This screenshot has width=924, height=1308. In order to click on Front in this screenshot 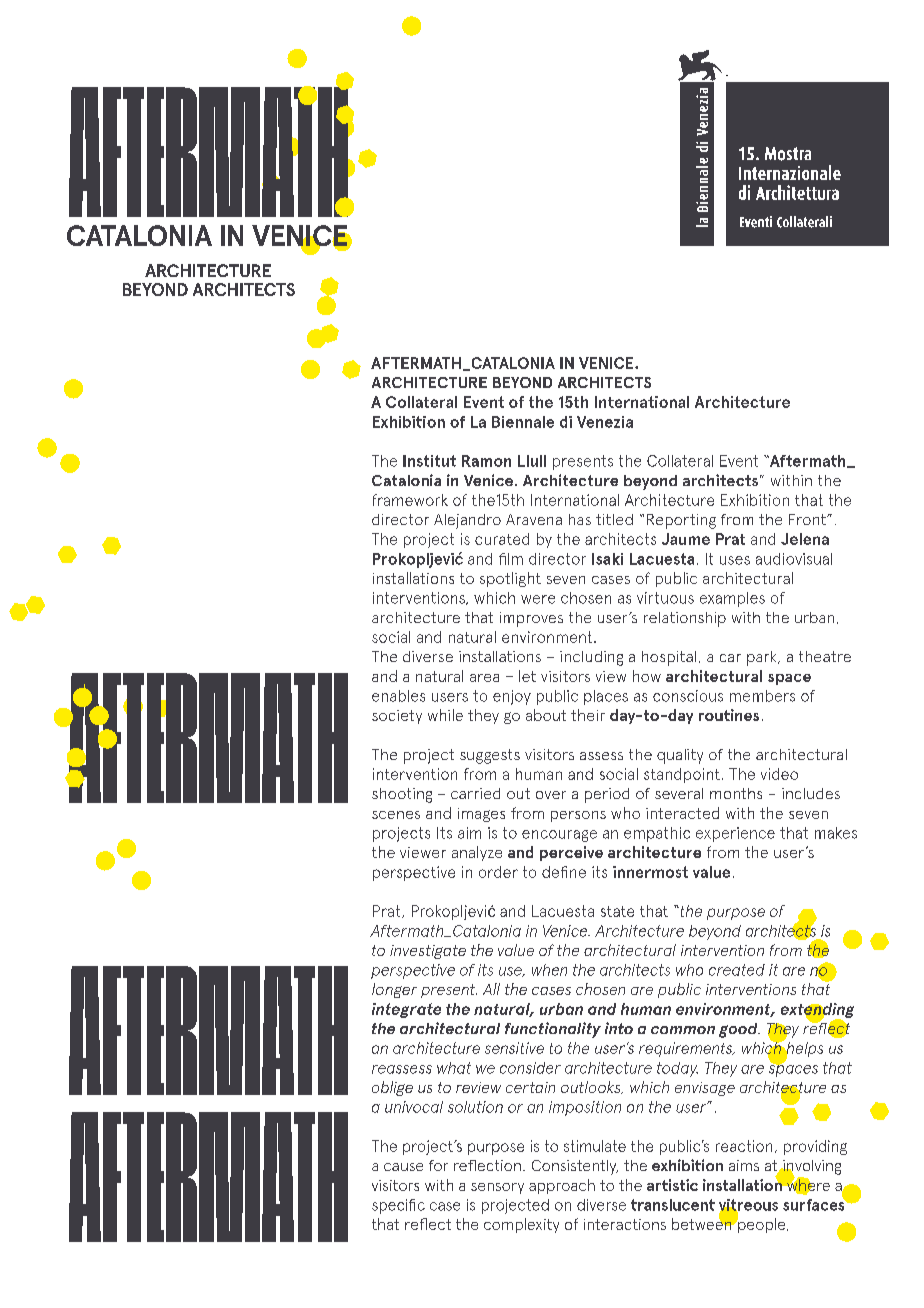, I will do `click(808, 519)`.
